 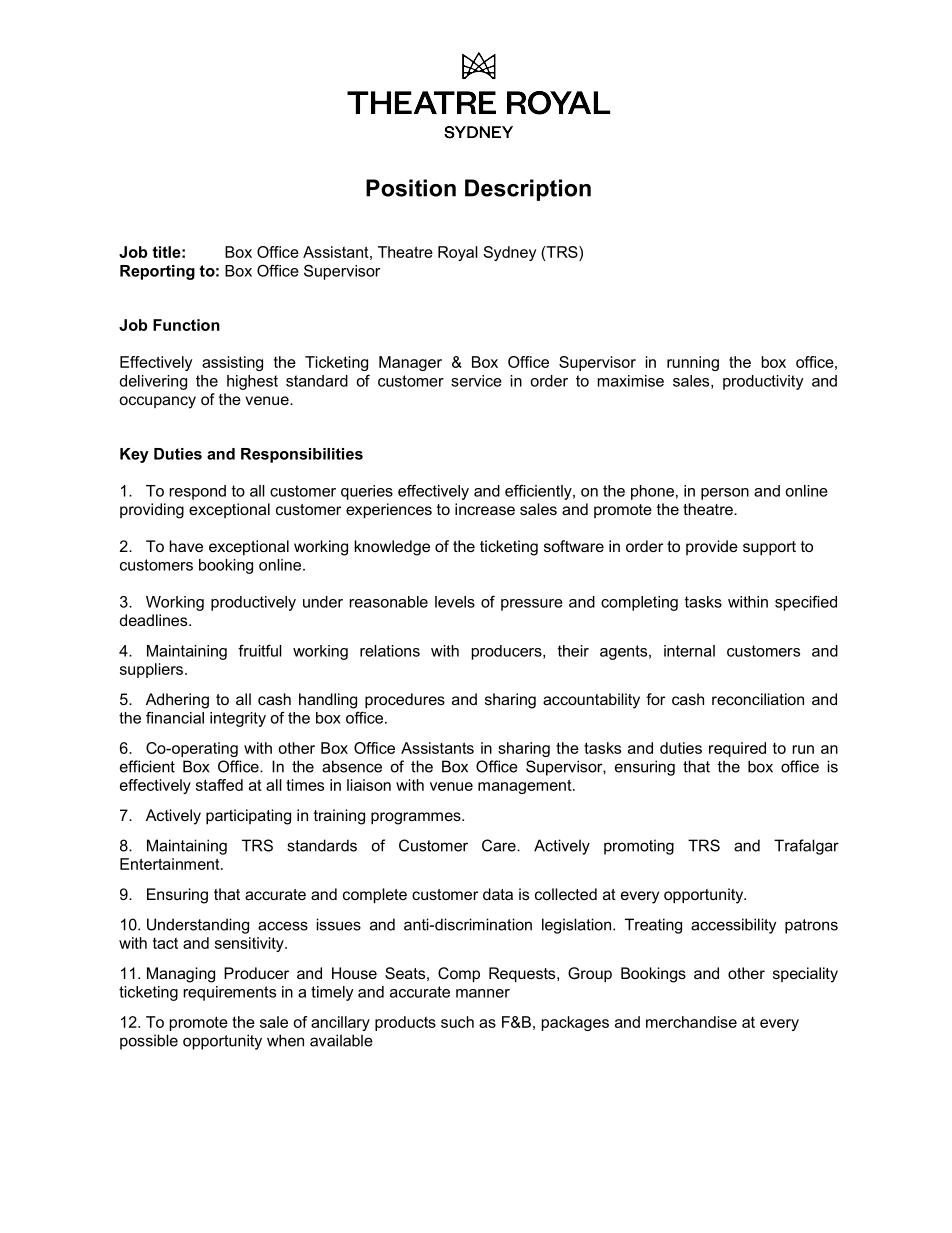 What do you see at coordinates (526, 786) in the screenshot?
I see `management` at bounding box center [526, 786].
